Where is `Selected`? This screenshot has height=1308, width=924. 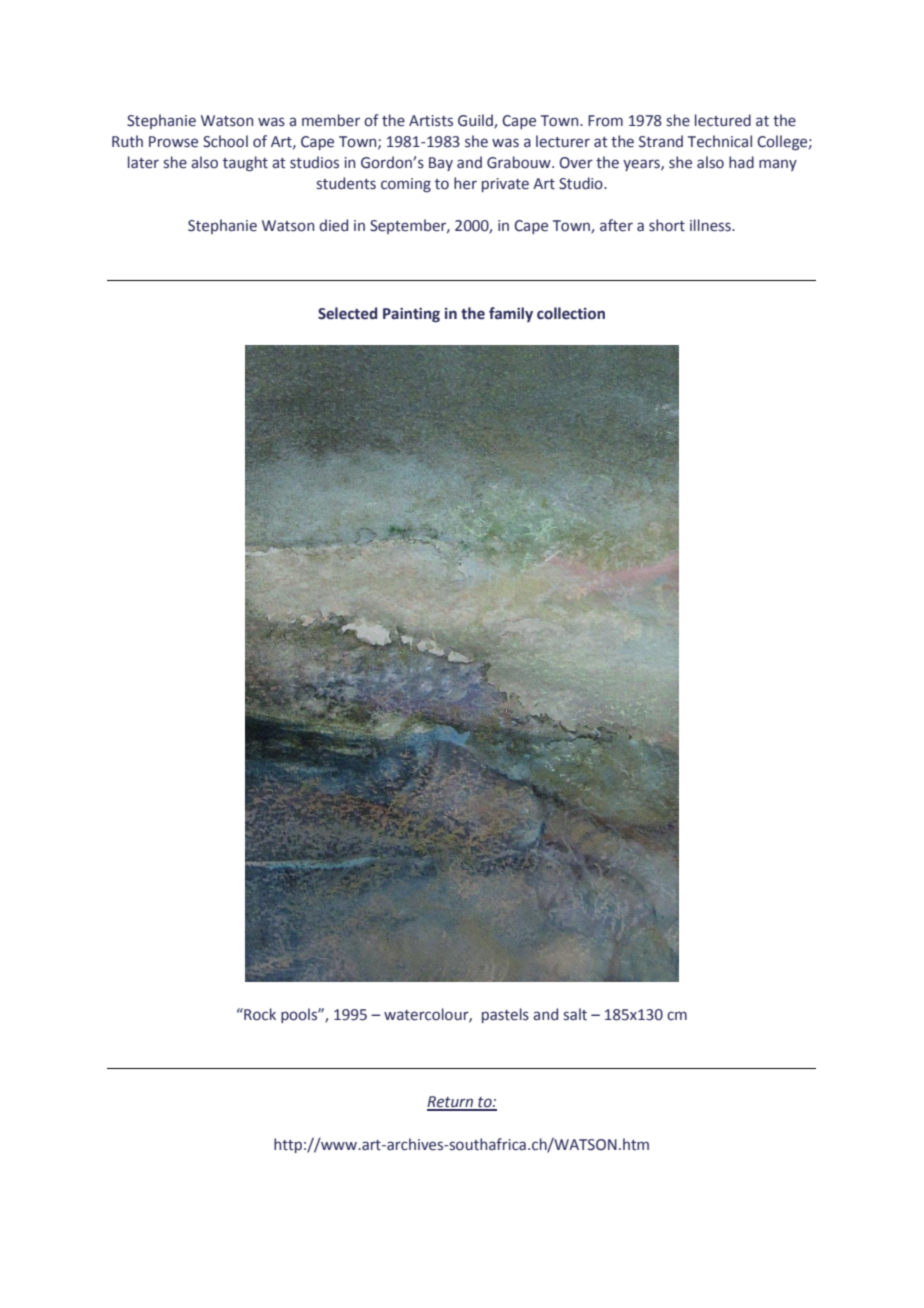 Selected is located at coordinates (347, 313).
